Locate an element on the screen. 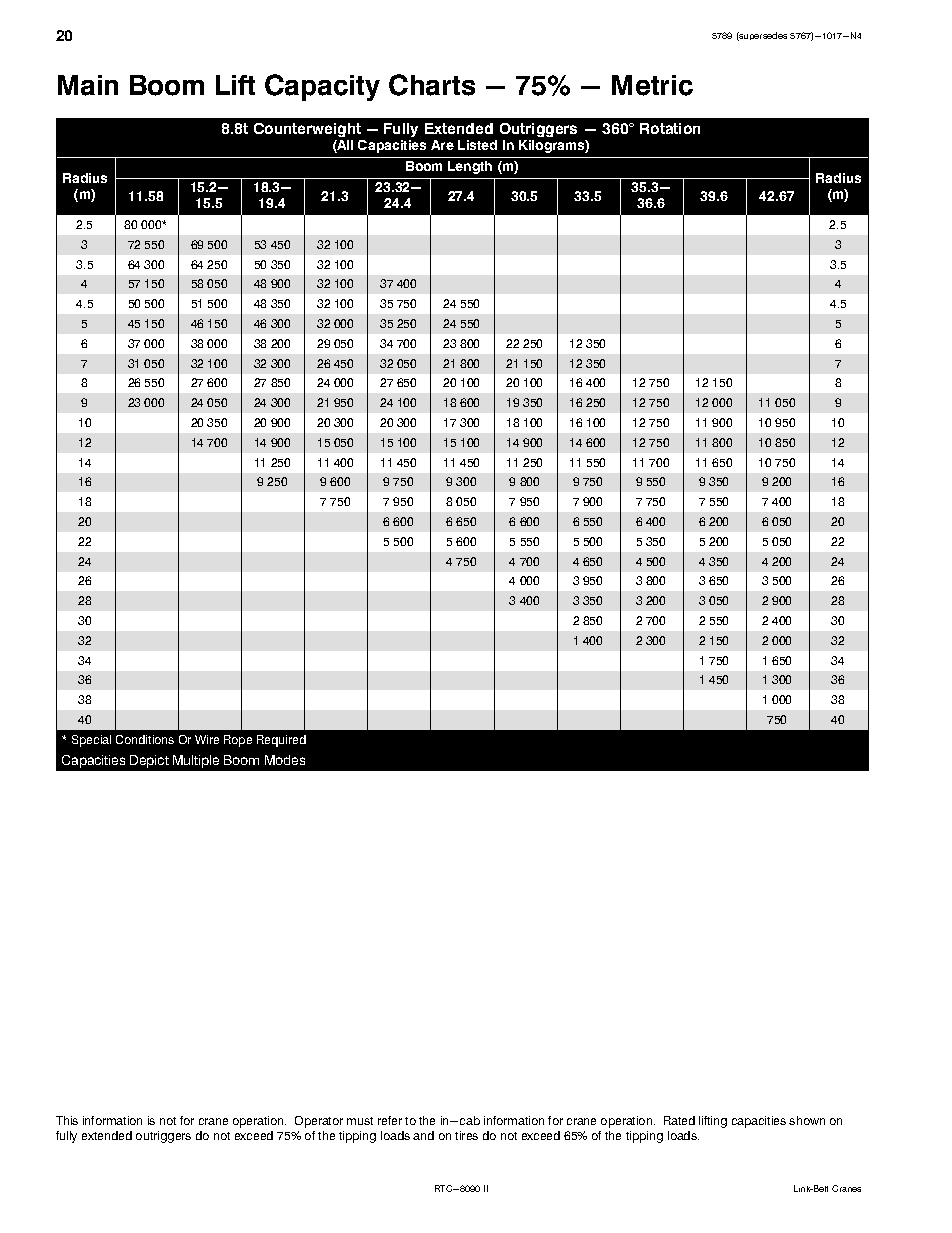  Conditions is located at coordinates (145, 739).
